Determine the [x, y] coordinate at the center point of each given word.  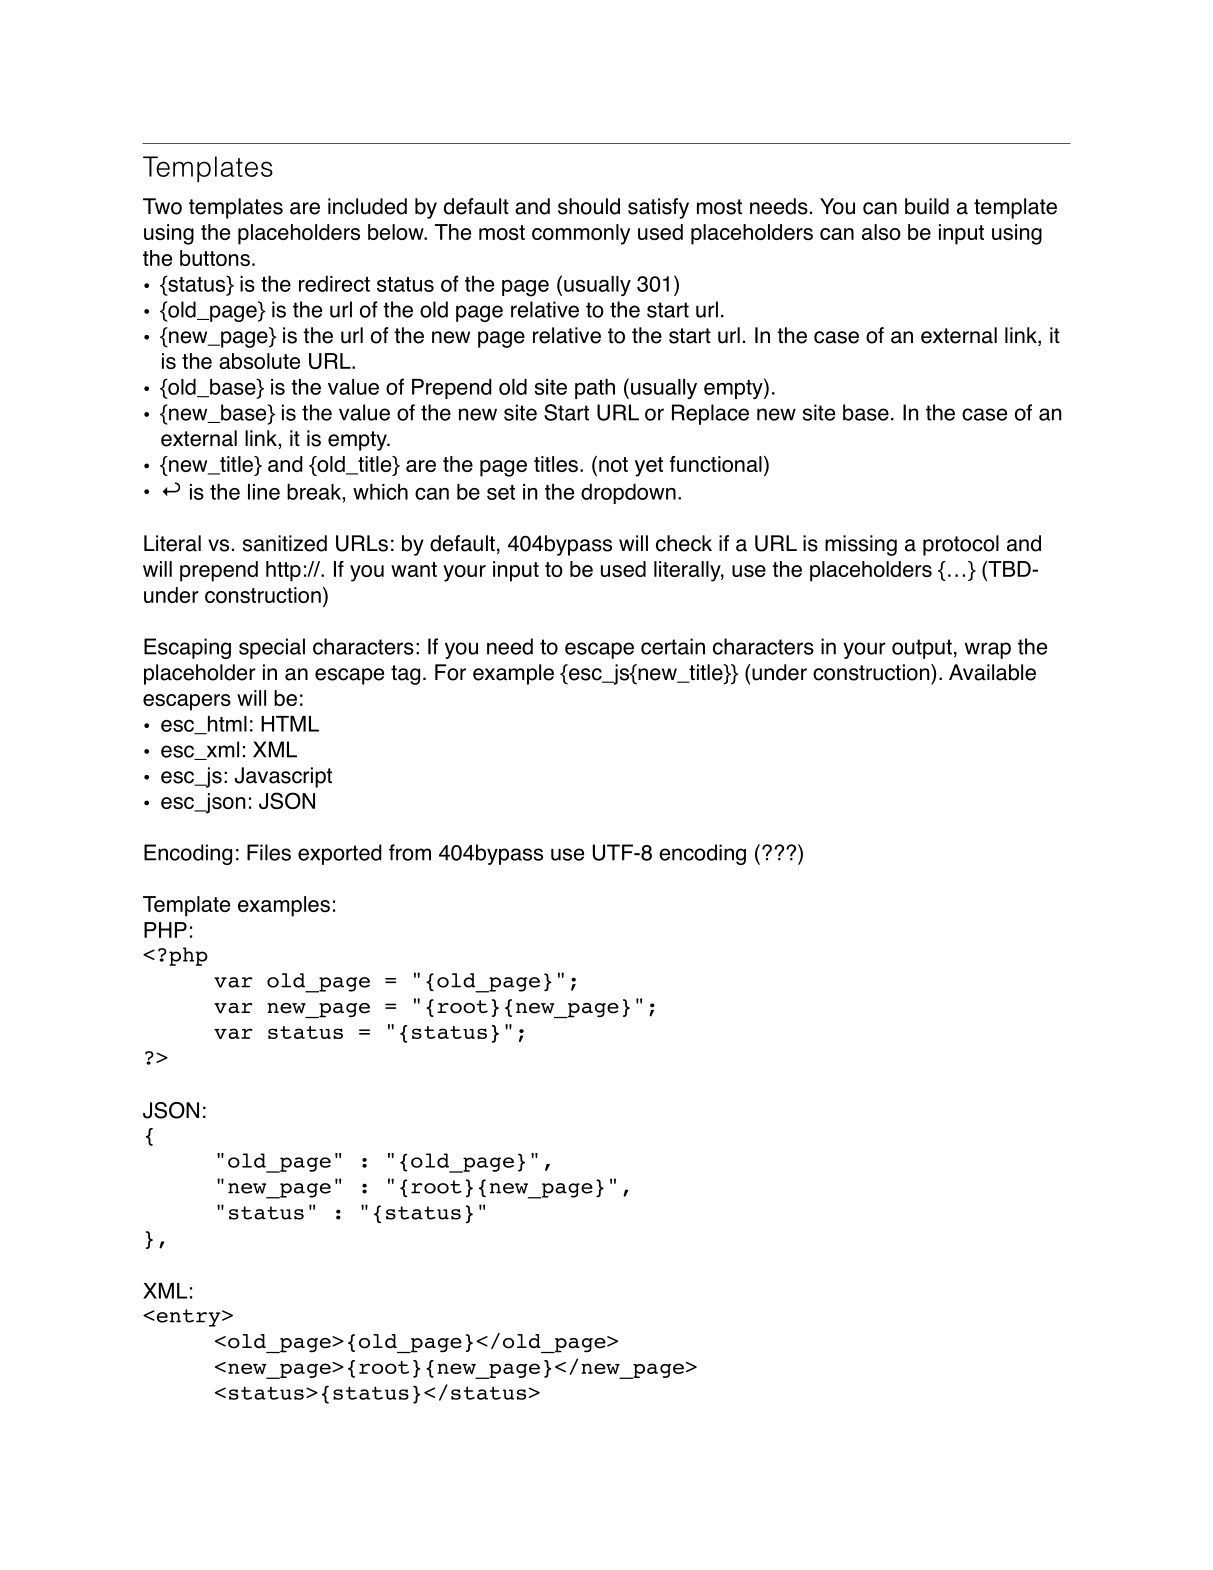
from [410, 852]
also [881, 232]
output [922, 649]
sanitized [285, 543]
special [272, 648]
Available [992, 672]
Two [162, 206]
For [450, 672]
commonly [581, 234]
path [595, 388]
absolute [259, 361]
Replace [710, 414]
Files [269, 852]
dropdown [628, 493]
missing [861, 545]
